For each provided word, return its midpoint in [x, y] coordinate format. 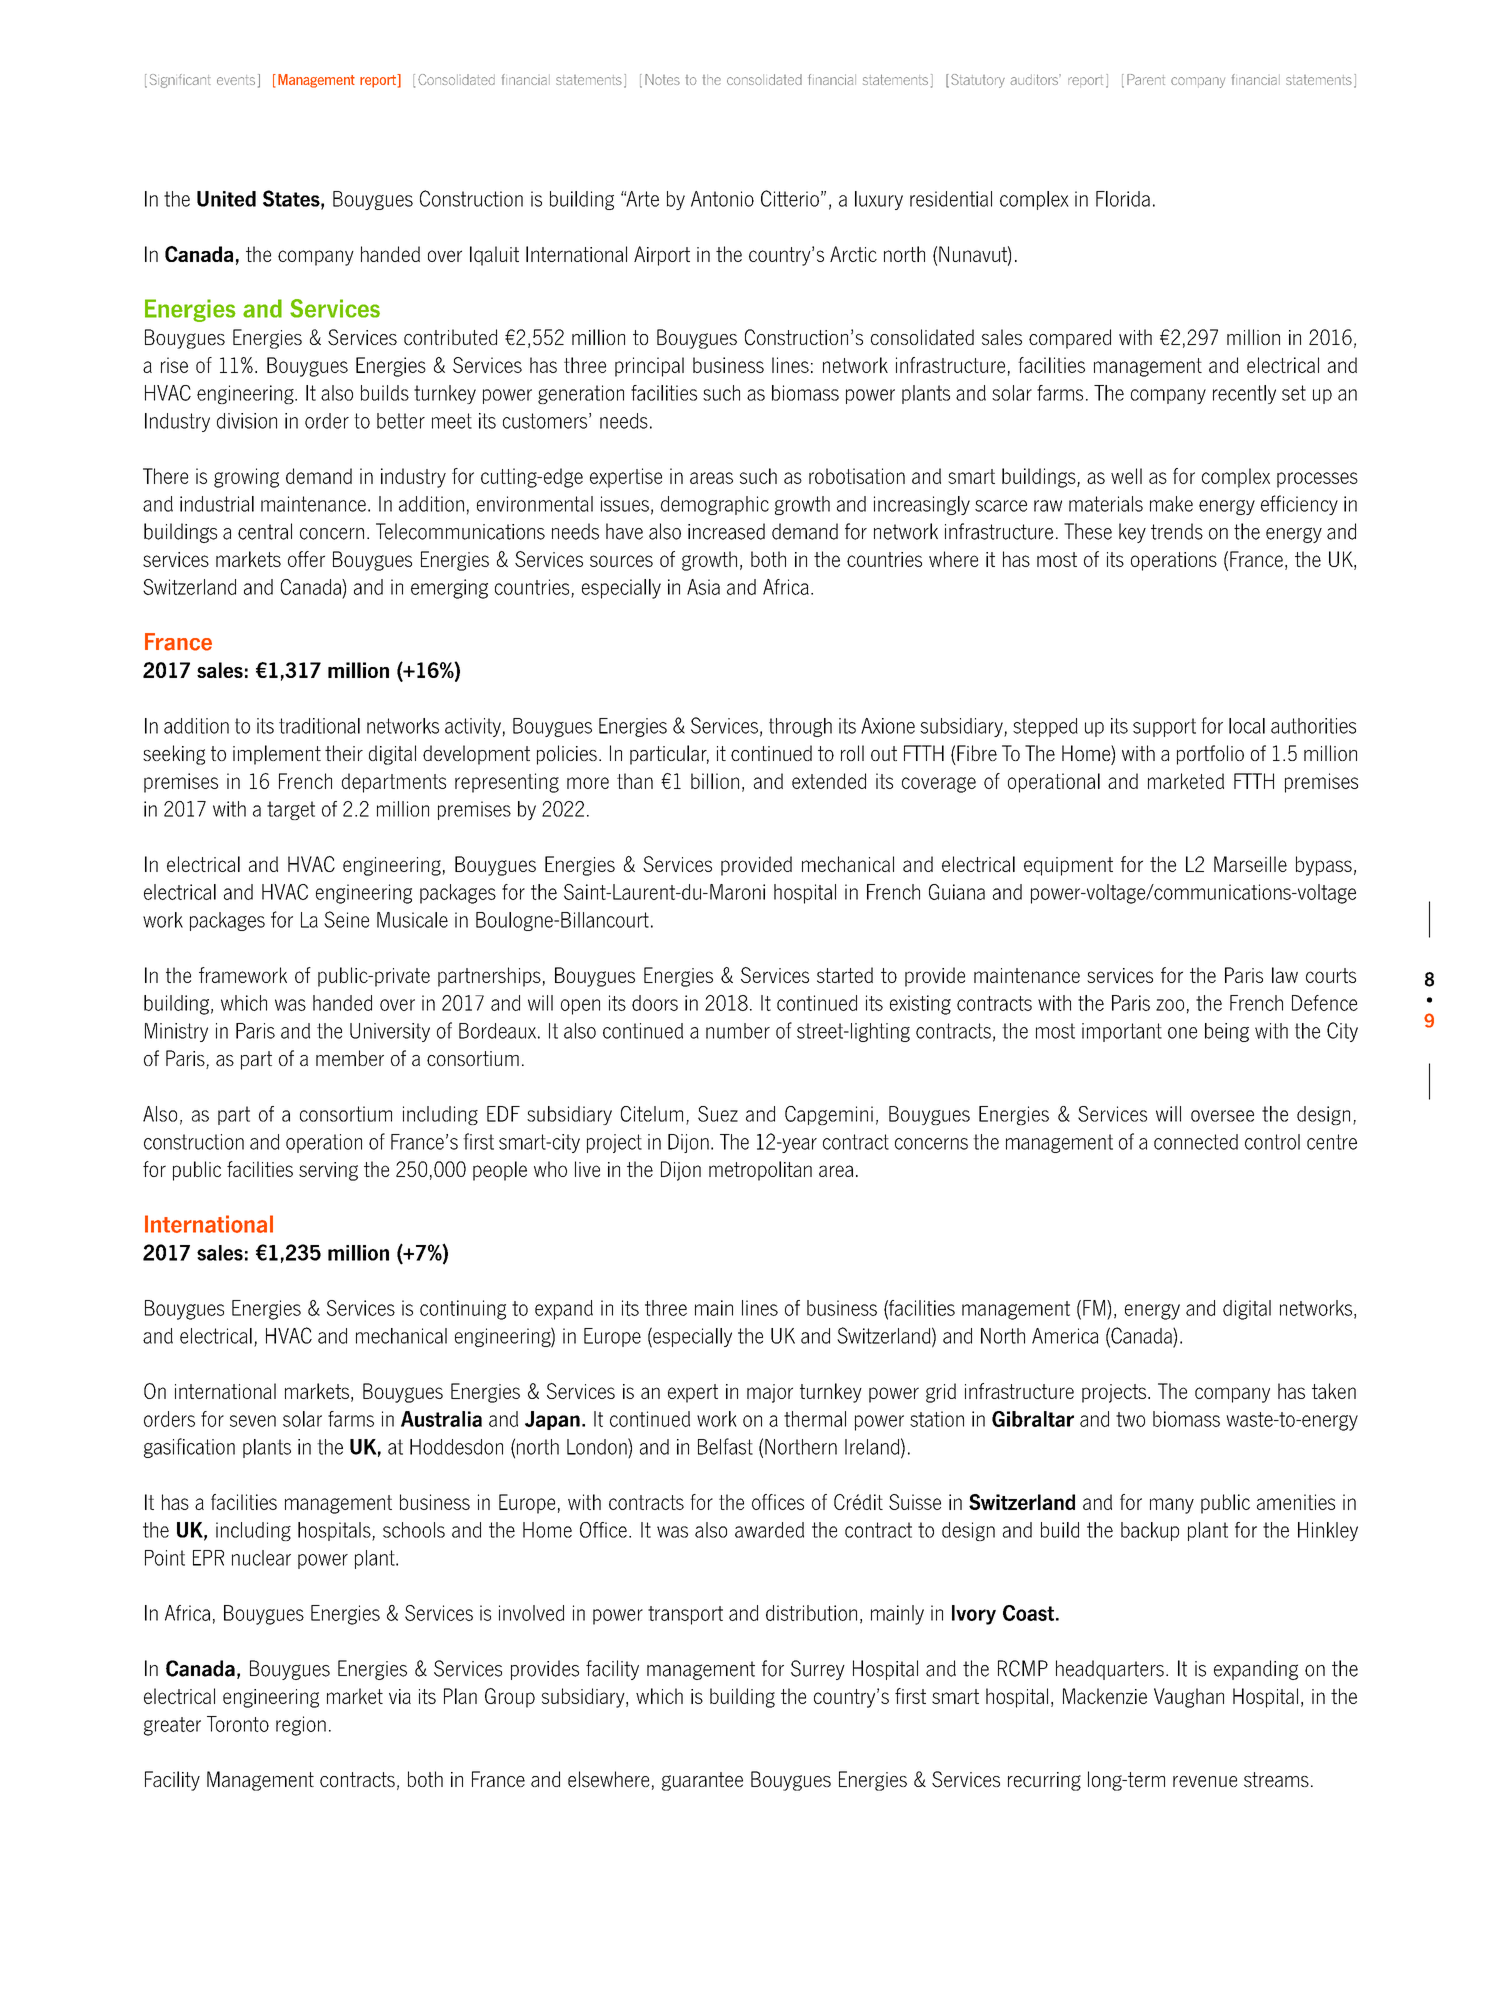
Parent [1146, 79]
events [236, 80]
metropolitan [760, 1171]
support [1164, 727]
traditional [319, 726]
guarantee [702, 1781]
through [800, 727]
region [301, 1726]
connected [1196, 1142]
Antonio [722, 199]
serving [328, 1171]
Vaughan [1189, 1698]
